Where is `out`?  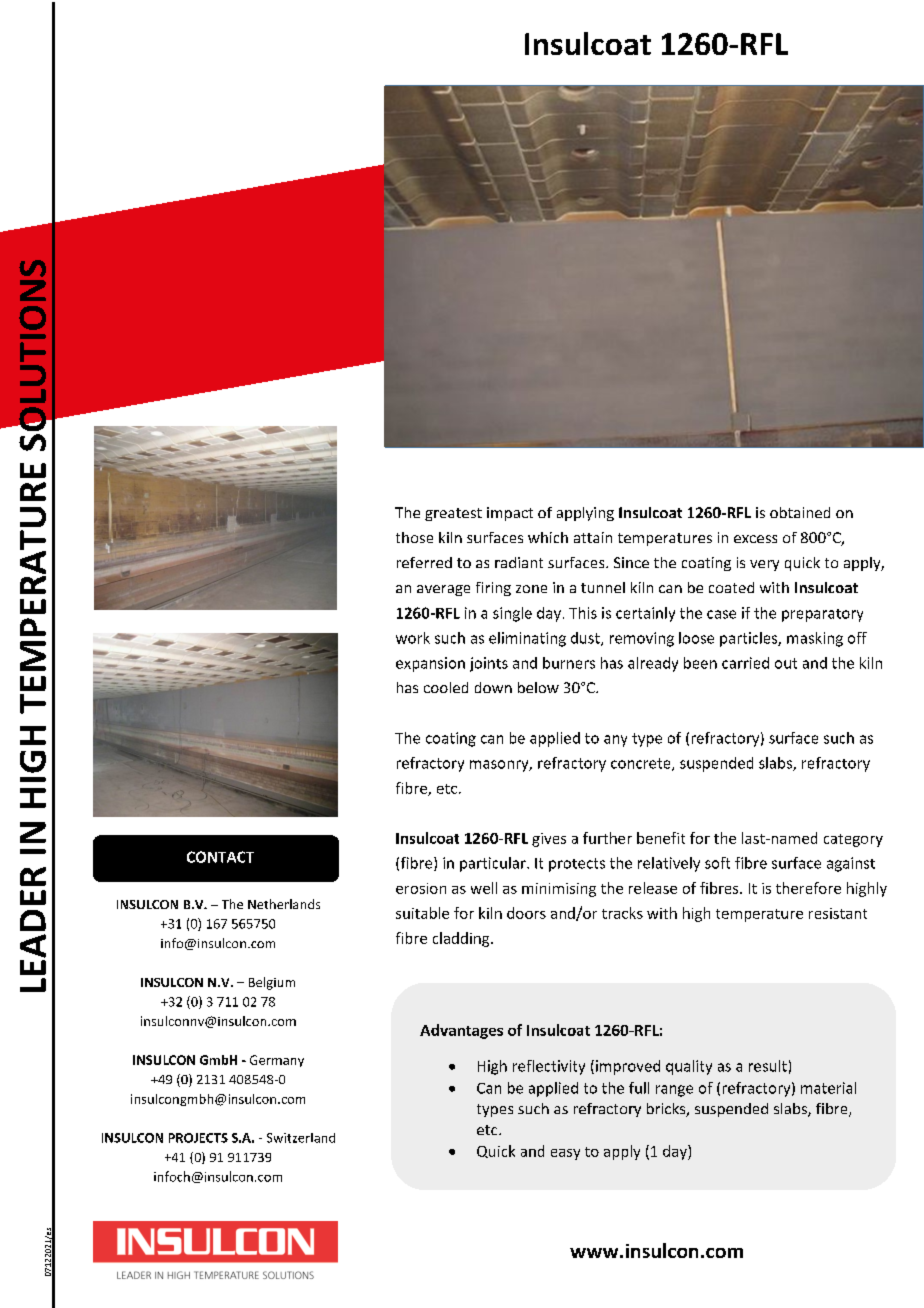
out is located at coordinates (786, 663).
